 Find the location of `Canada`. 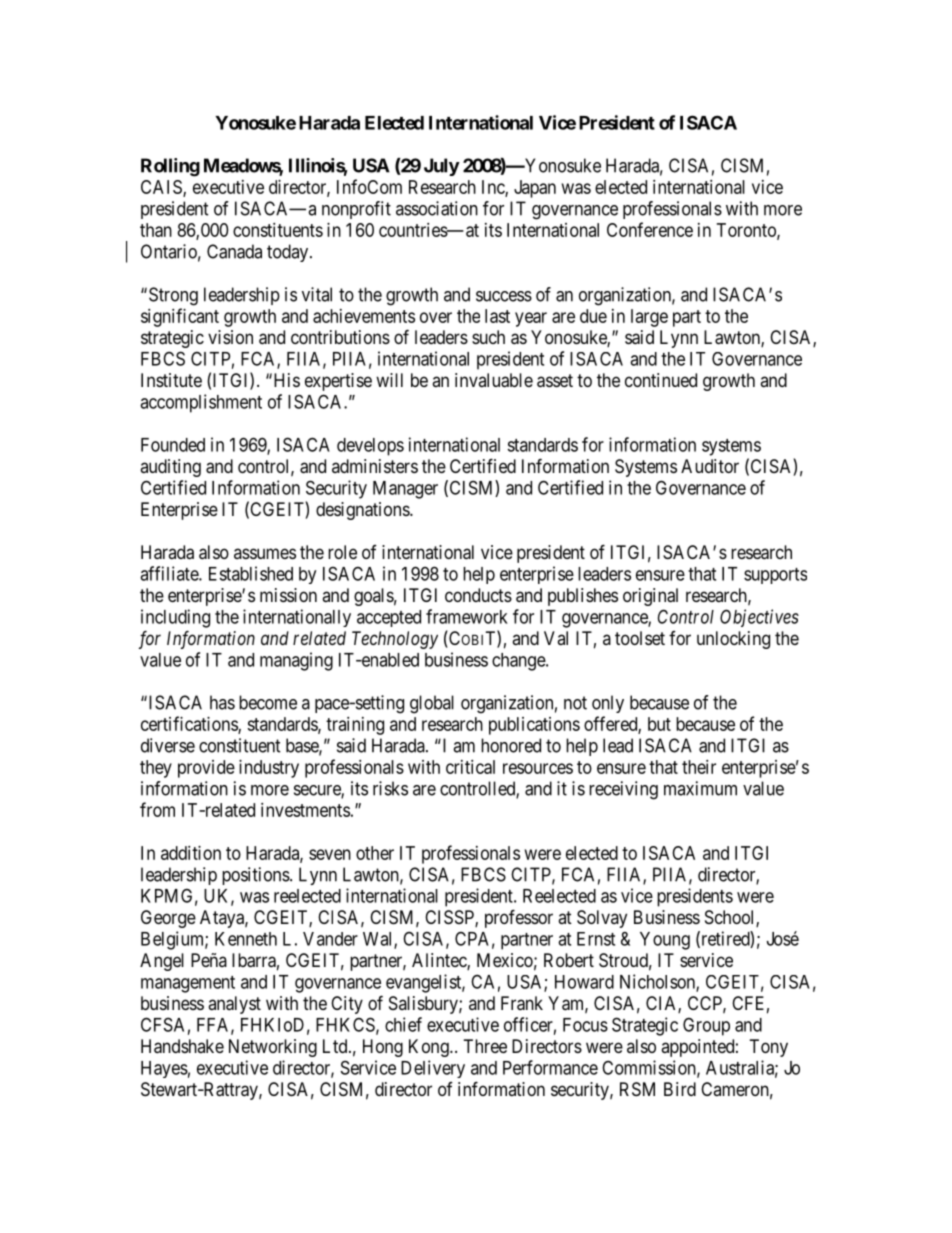

Canada is located at coordinates (234, 251).
